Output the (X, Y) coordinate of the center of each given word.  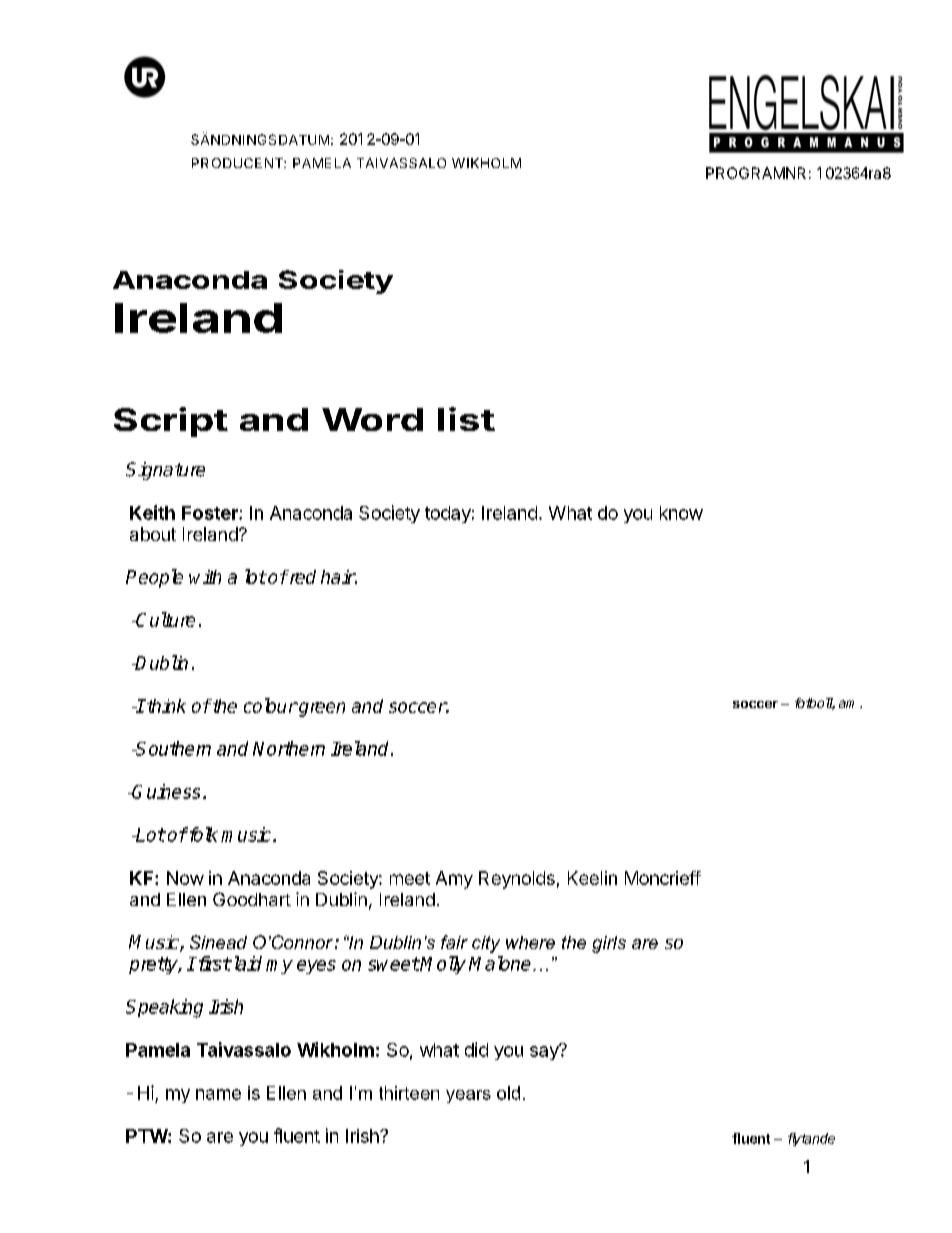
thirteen (409, 1093)
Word (372, 419)
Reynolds (517, 880)
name (218, 1094)
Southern (172, 748)
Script (171, 422)
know (681, 513)
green (321, 709)
